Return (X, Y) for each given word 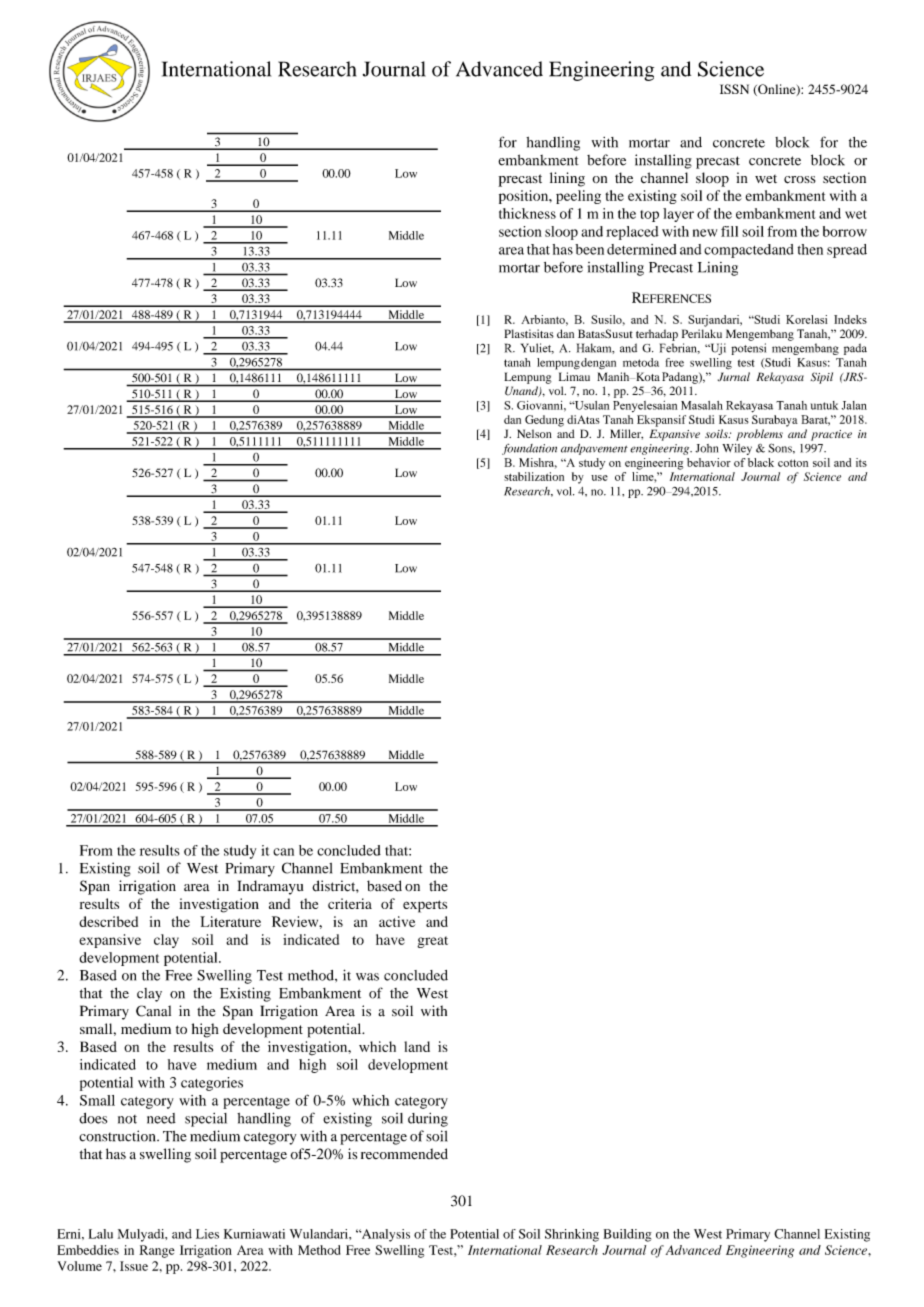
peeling (578, 197)
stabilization (534, 476)
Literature (230, 921)
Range (157, 1251)
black (761, 462)
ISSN (734, 89)
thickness (527, 213)
